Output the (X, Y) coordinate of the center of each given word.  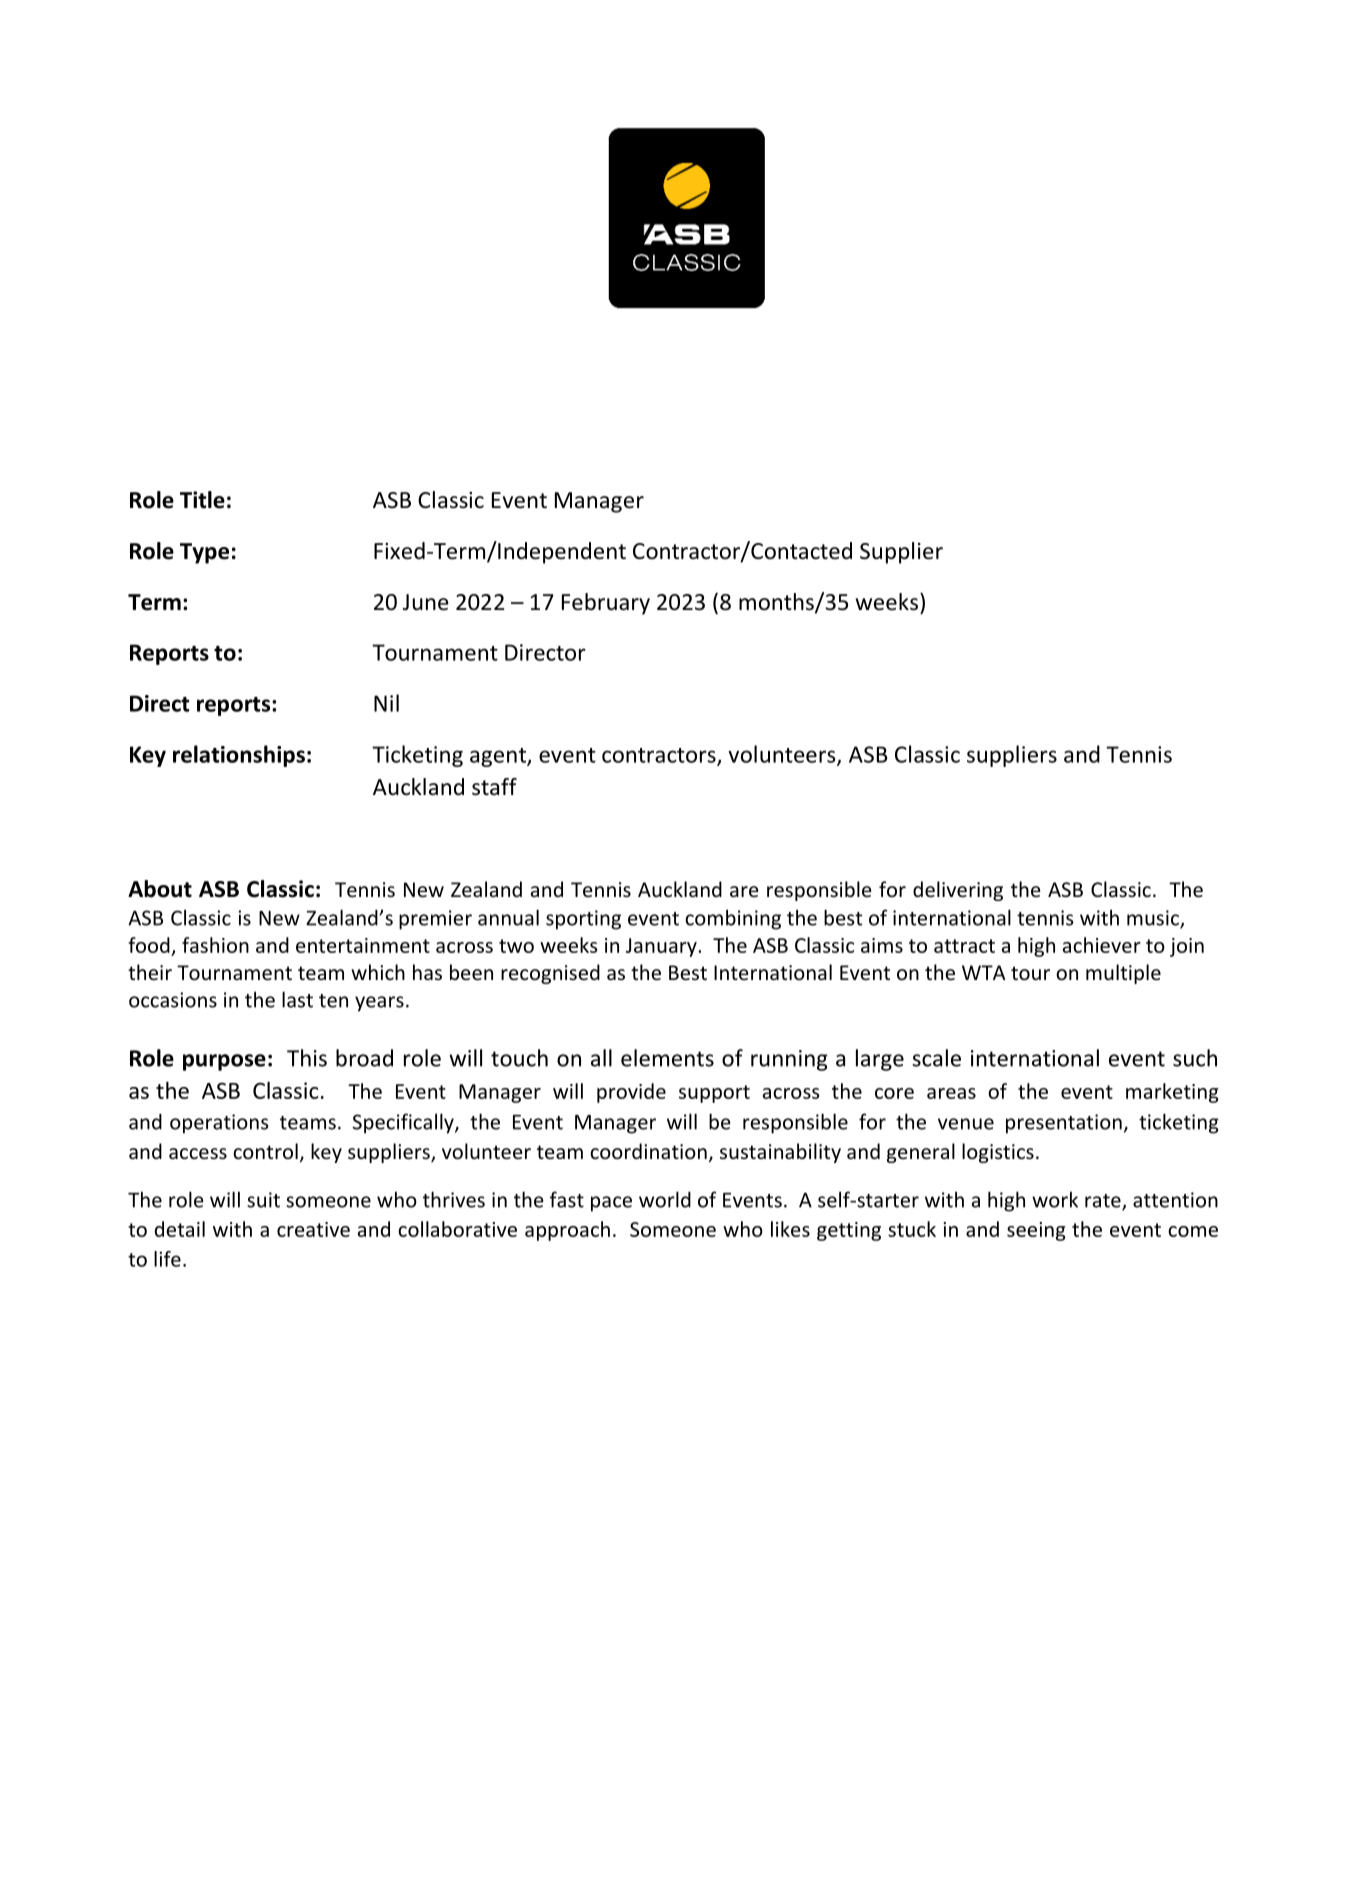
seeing (1036, 1231)
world (665, 1199)
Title (202, 500)
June (426, 602)
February (606, 604)
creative (313, 1229)
